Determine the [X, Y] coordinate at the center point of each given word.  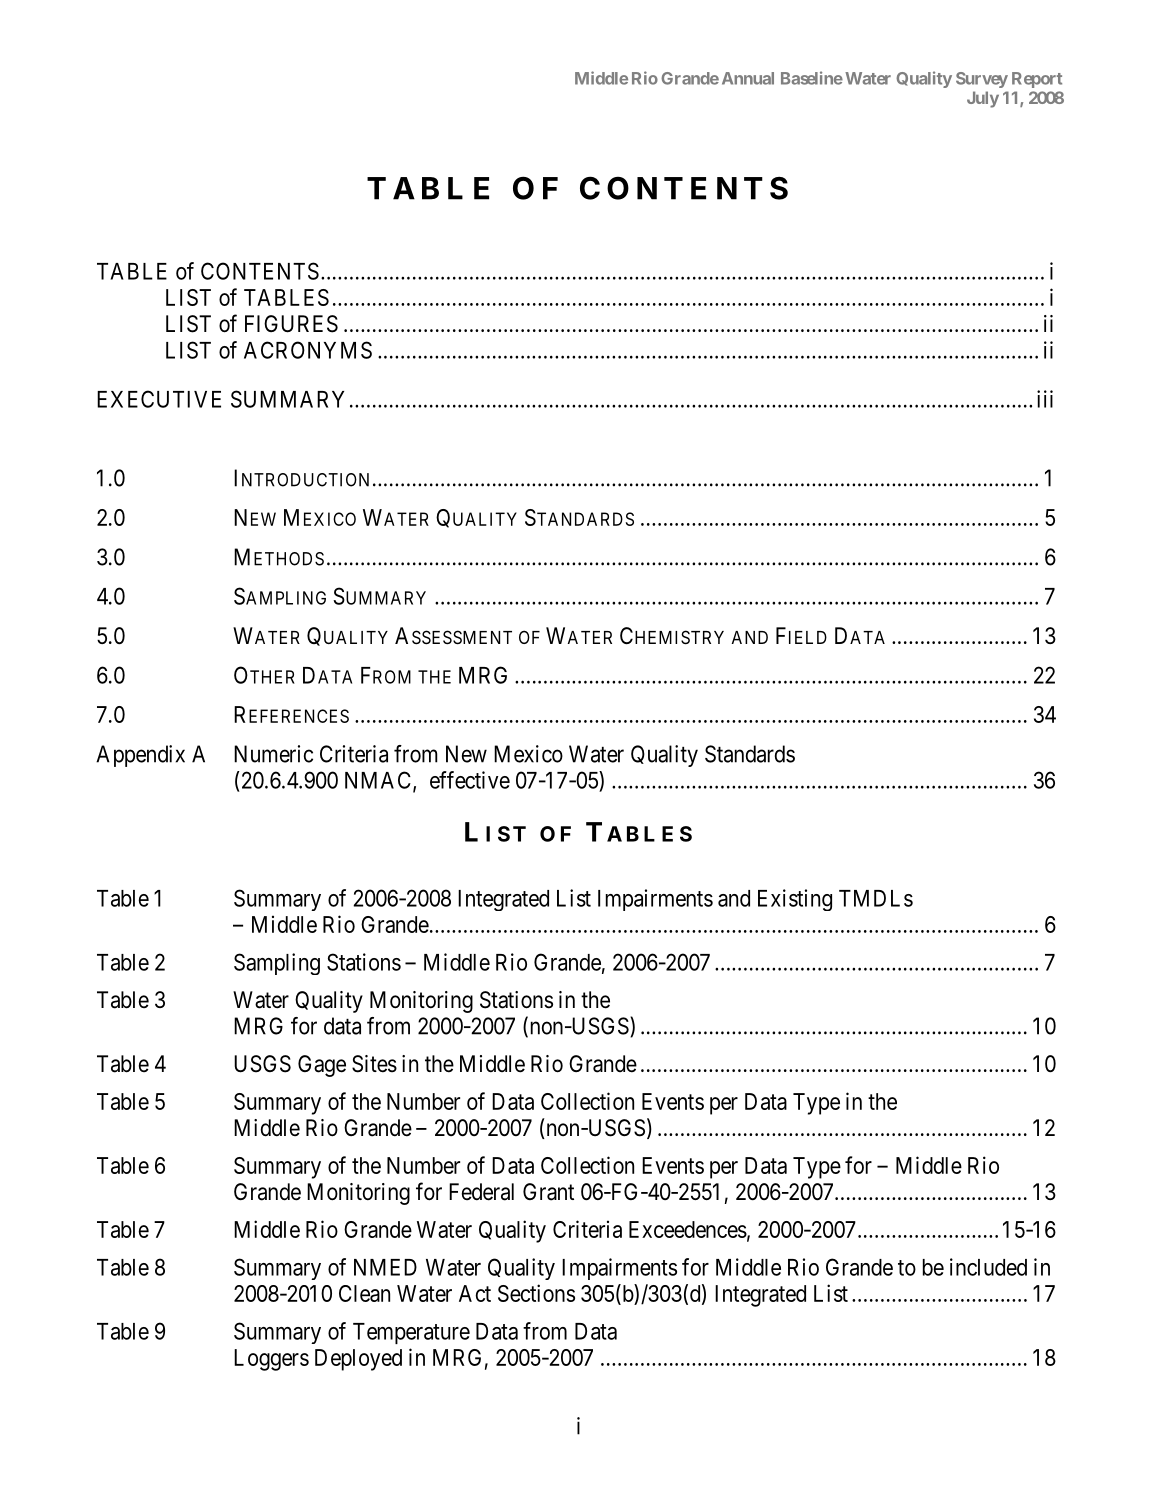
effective [470, 780]
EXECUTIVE [159, 399]
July [983, 99]
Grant [548, 1192]
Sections [536, 1293]
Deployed [358, 1360]
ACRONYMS [308, 350]
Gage [322, 1066]
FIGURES [291, 324]
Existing [795, 900]
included [988, 1267]
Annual [748, 78]
